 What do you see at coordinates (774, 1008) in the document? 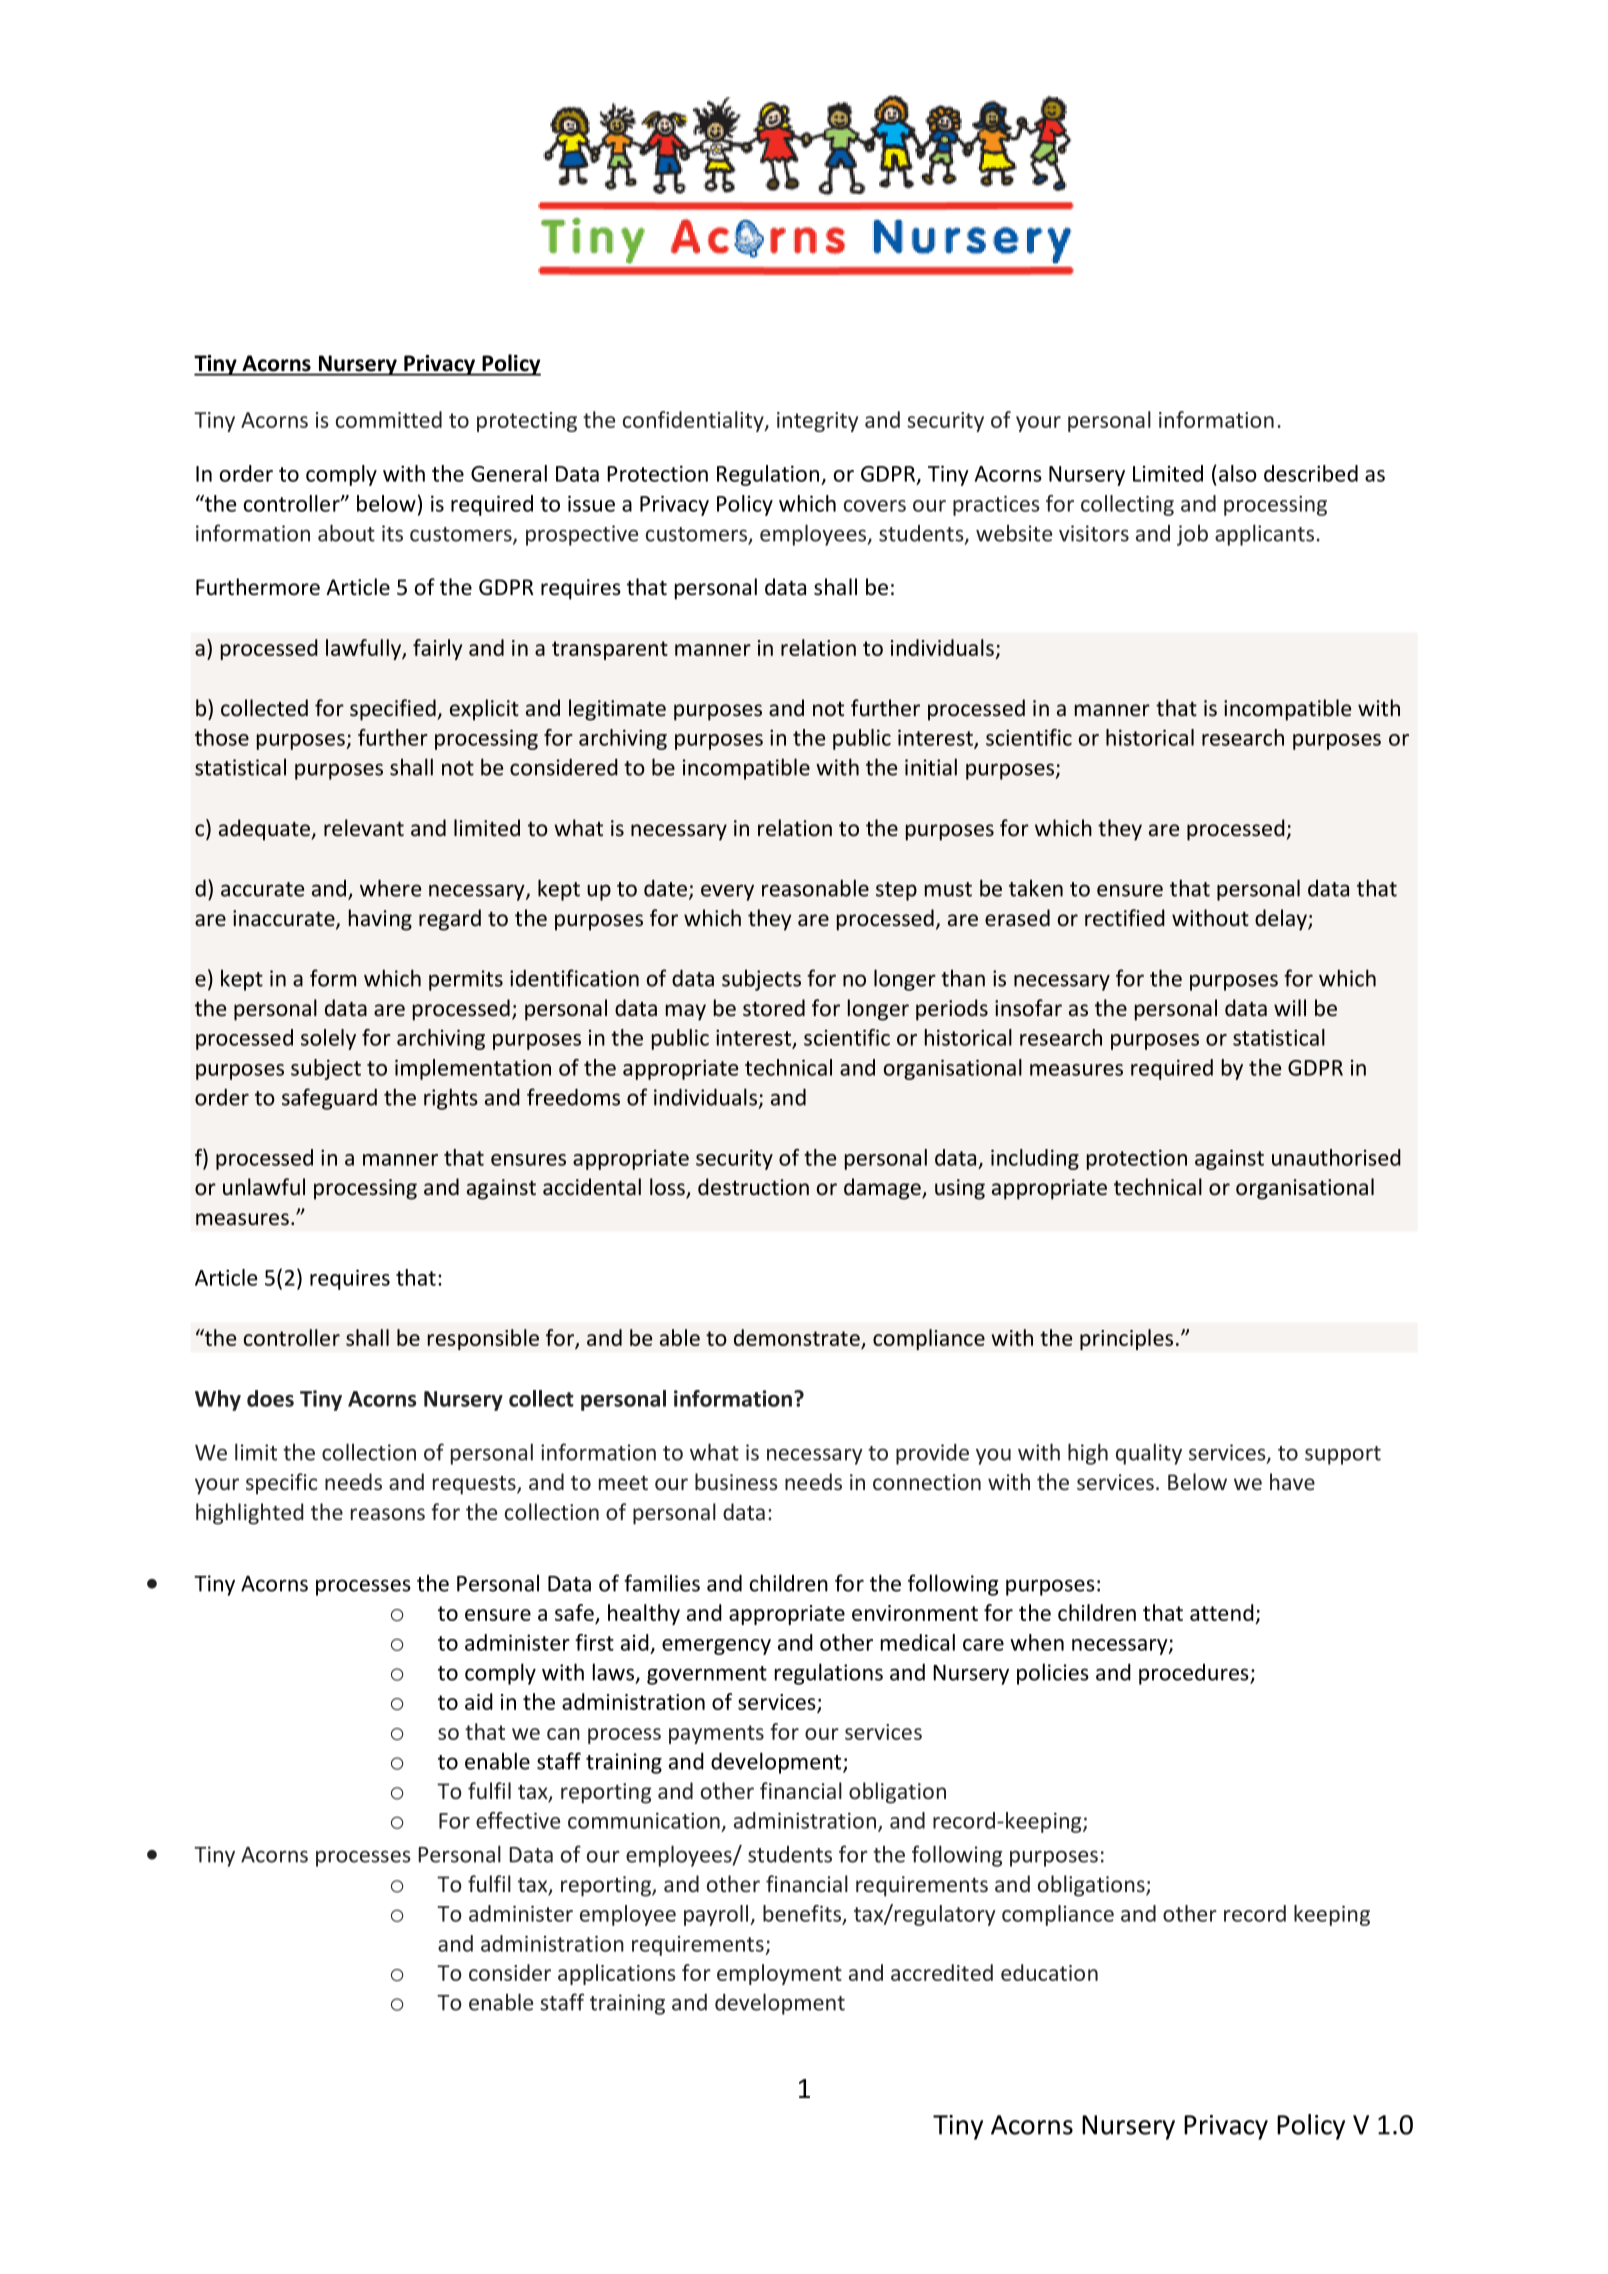
I see `stored` at bounding box center [774, 1008].
